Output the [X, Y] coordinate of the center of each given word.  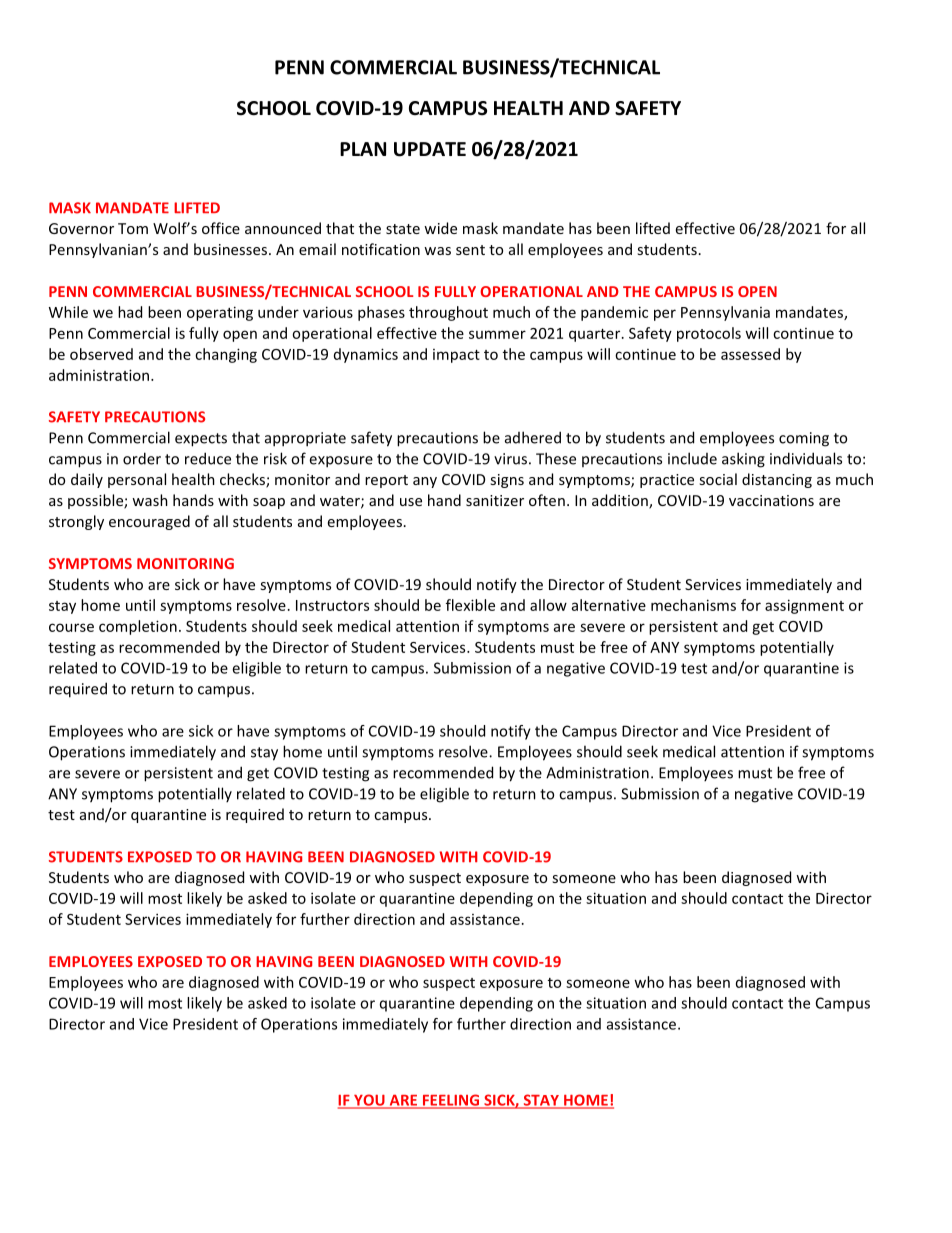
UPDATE [430, 149]
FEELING [451, 1101]
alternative [609, 605]
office [221, 228]
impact [456, 356]
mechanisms [693, 605]
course [71, 627]
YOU [369, 1101]
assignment [804, 606]
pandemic [614, 313]
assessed [750, 354]
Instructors [332, 605]
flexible [470, 605]
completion [138, 627]
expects [201, 440]
